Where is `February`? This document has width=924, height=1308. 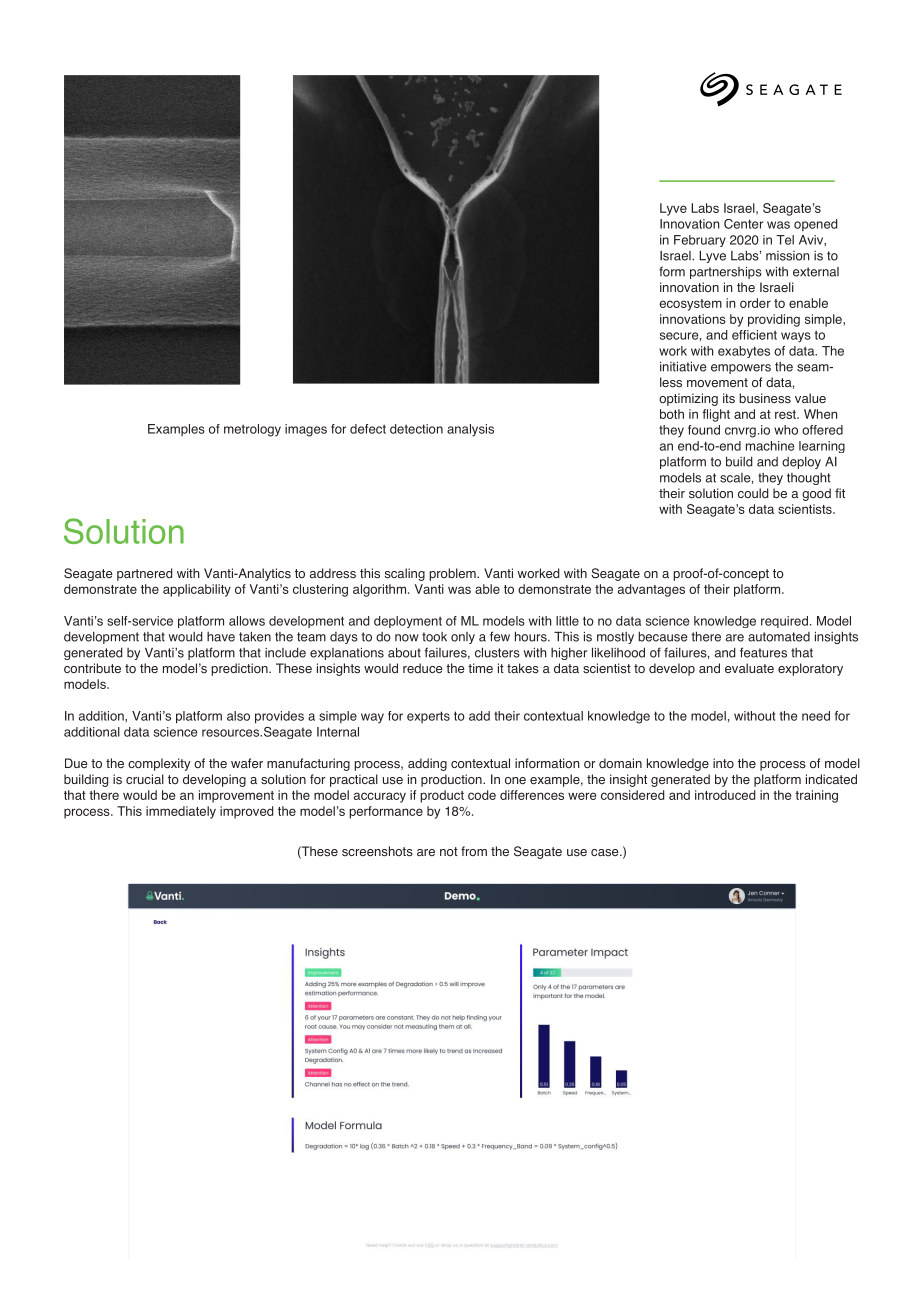 February is located at coordinates (700, 241).
